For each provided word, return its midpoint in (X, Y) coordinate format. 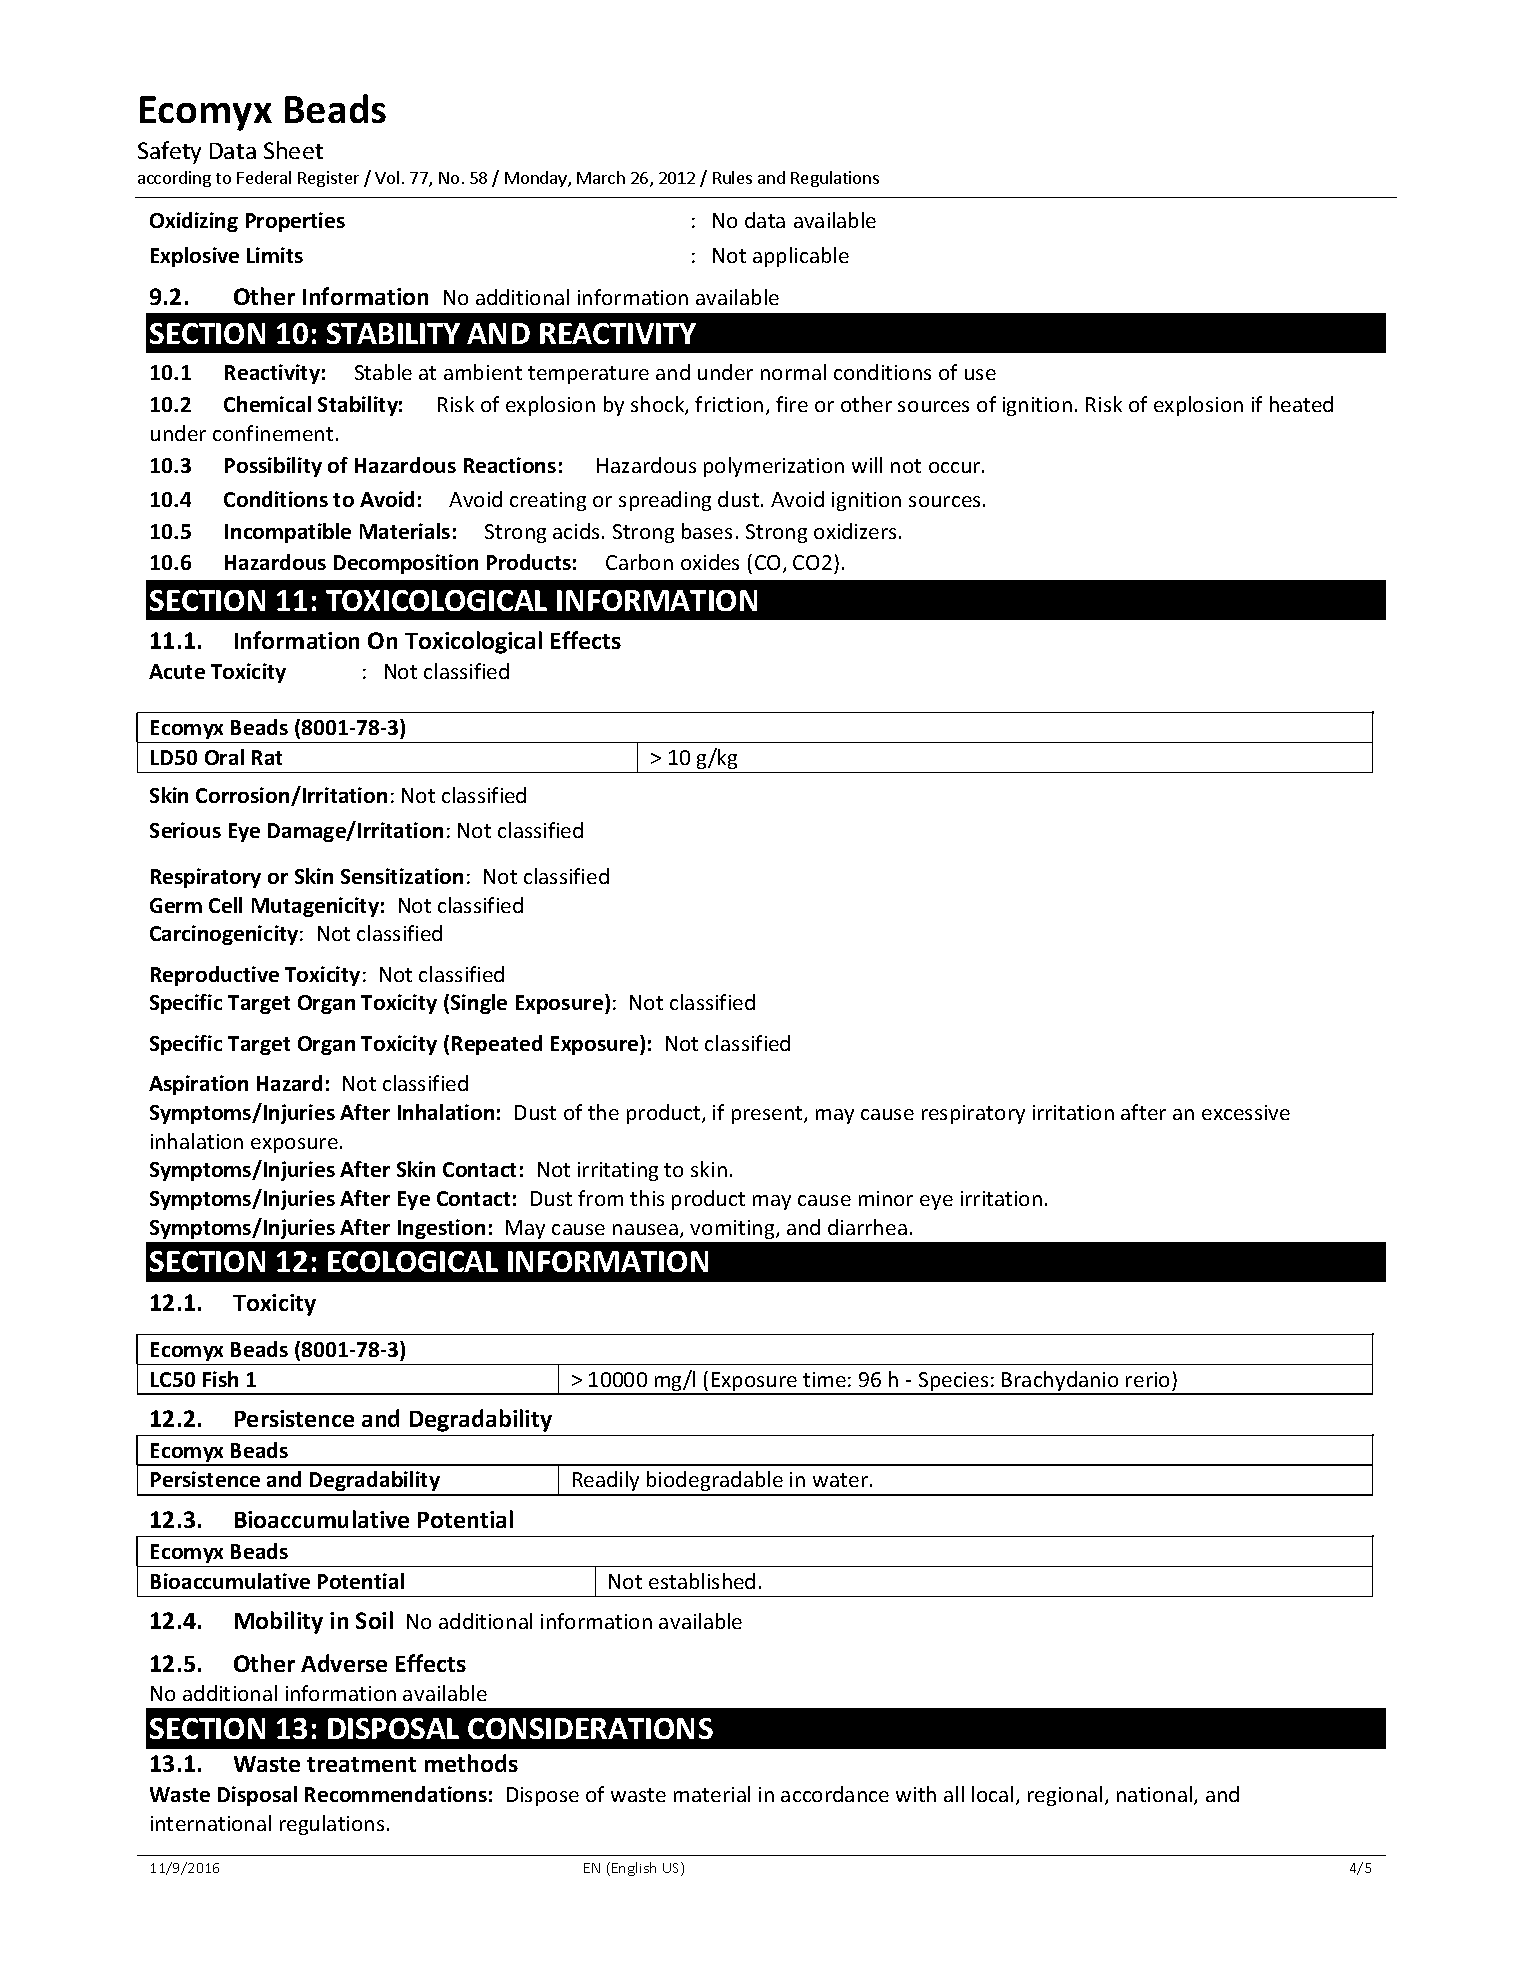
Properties (295, 222)
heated (1301, 404)
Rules (732, 177)
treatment (361, 1764)
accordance (835, 1794)
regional (1065, 1796)
